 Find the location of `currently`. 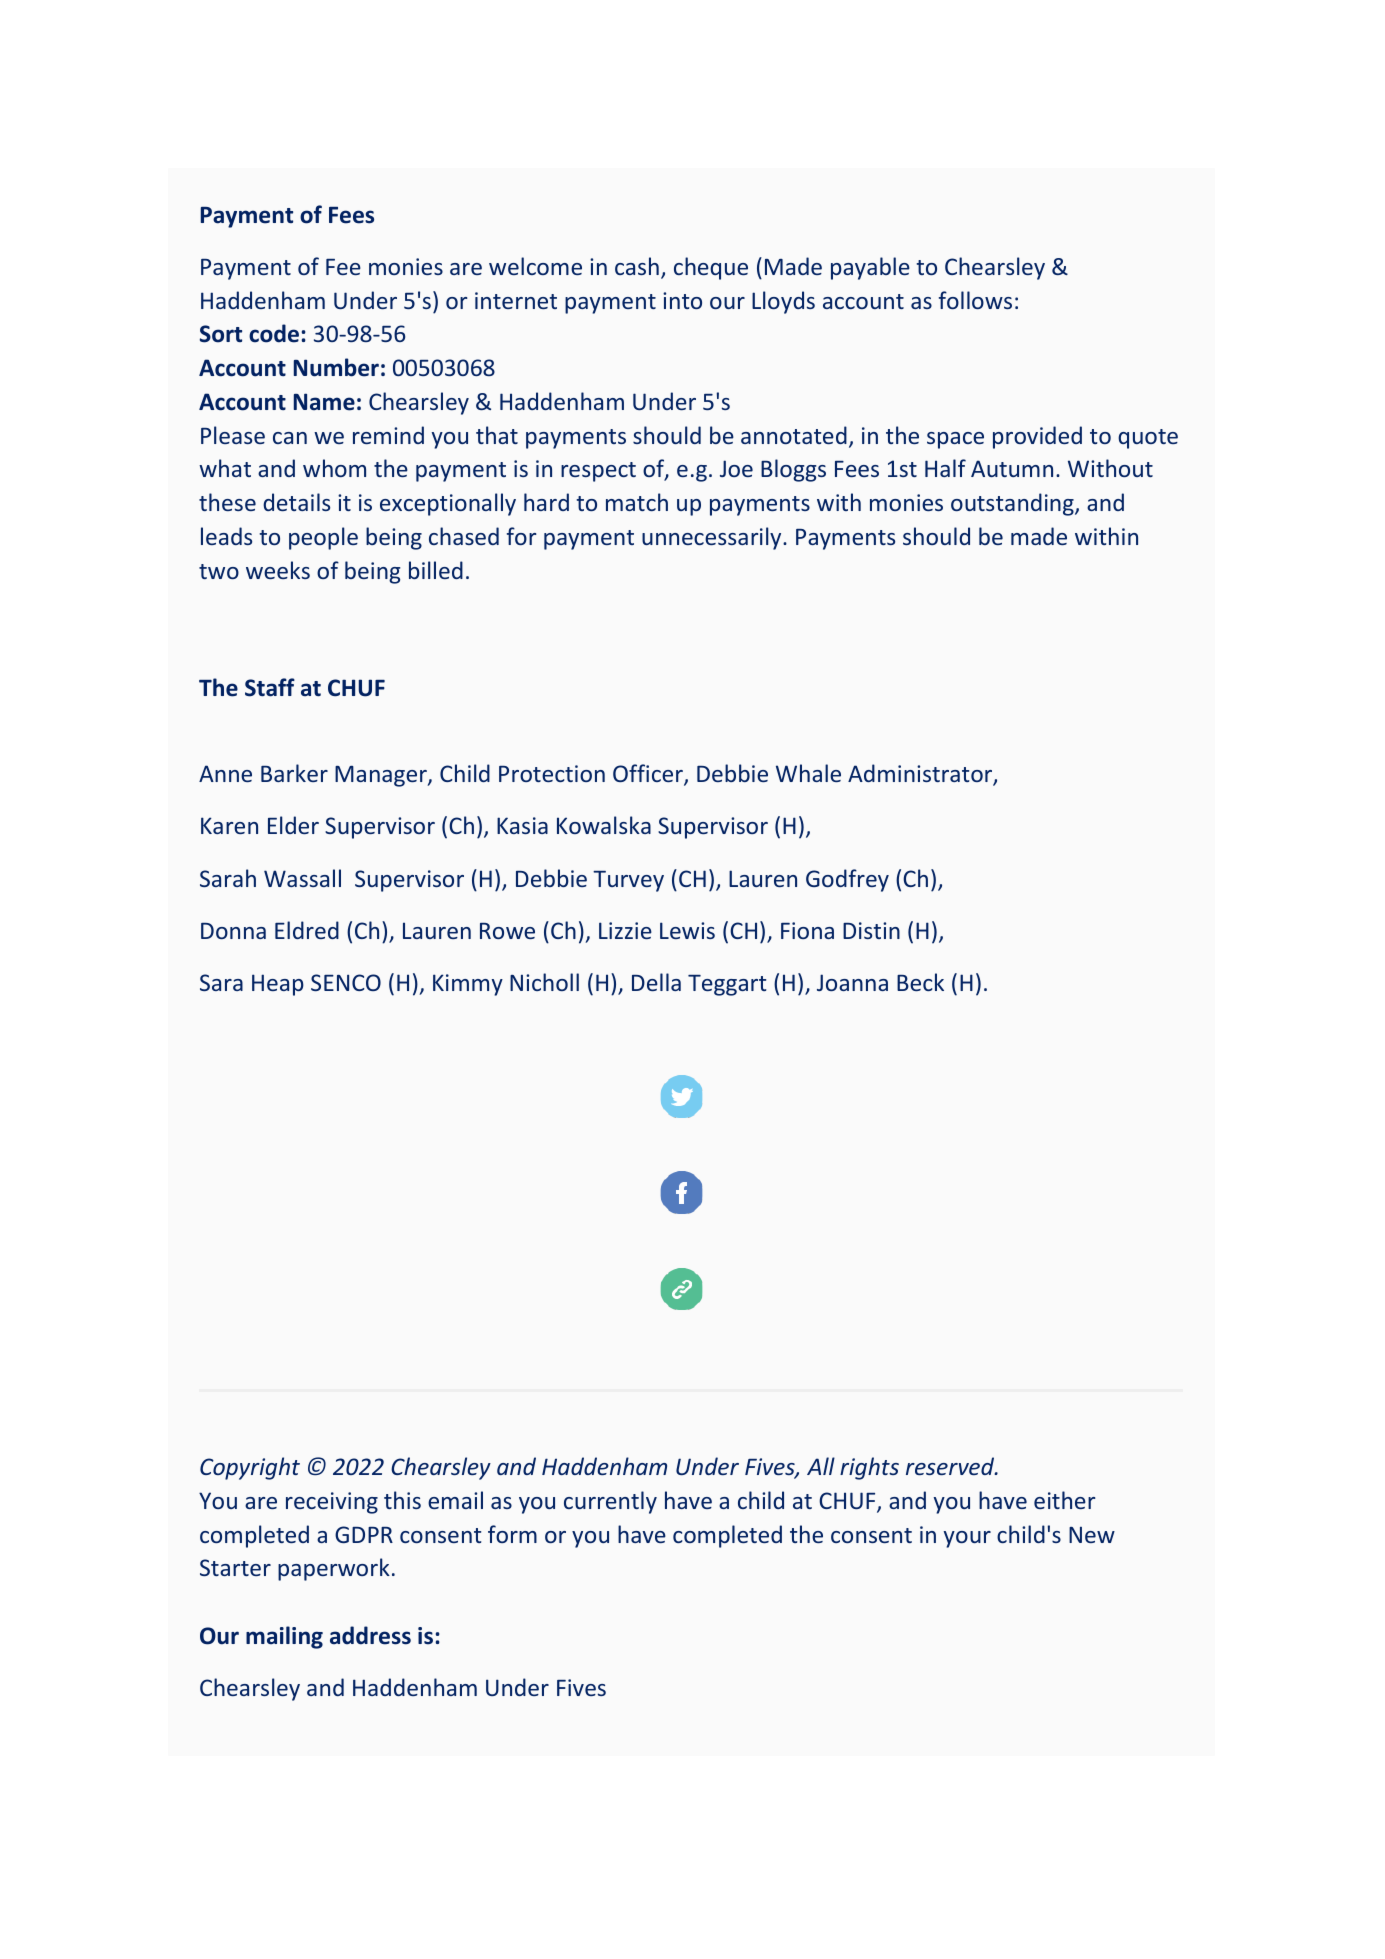

currently is located at coordinates (610, 1502).
